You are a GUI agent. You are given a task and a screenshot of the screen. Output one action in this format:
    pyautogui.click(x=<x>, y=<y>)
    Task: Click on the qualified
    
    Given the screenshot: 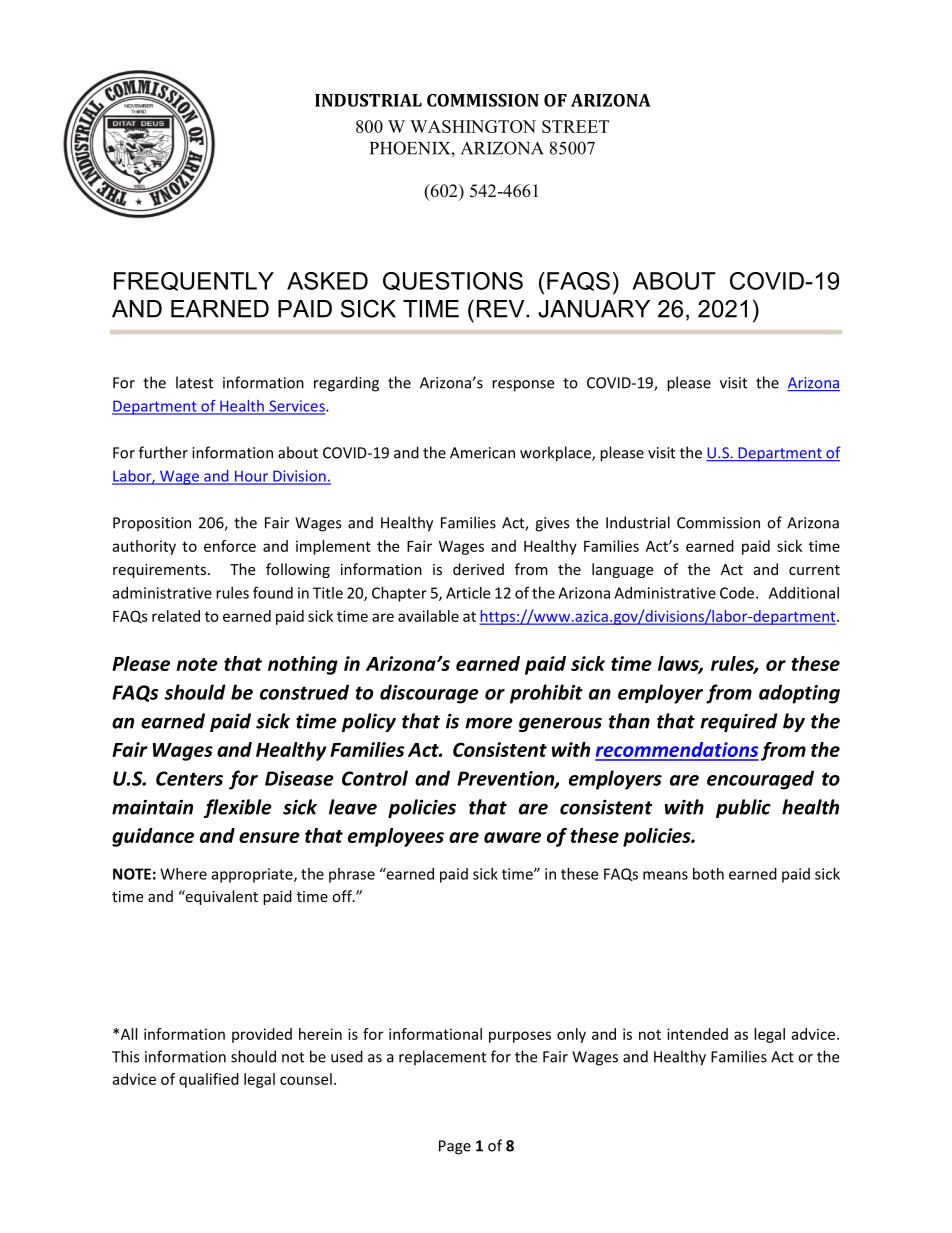 What is the action you would take?
    pyautogui.click(x=209, y=1080)
